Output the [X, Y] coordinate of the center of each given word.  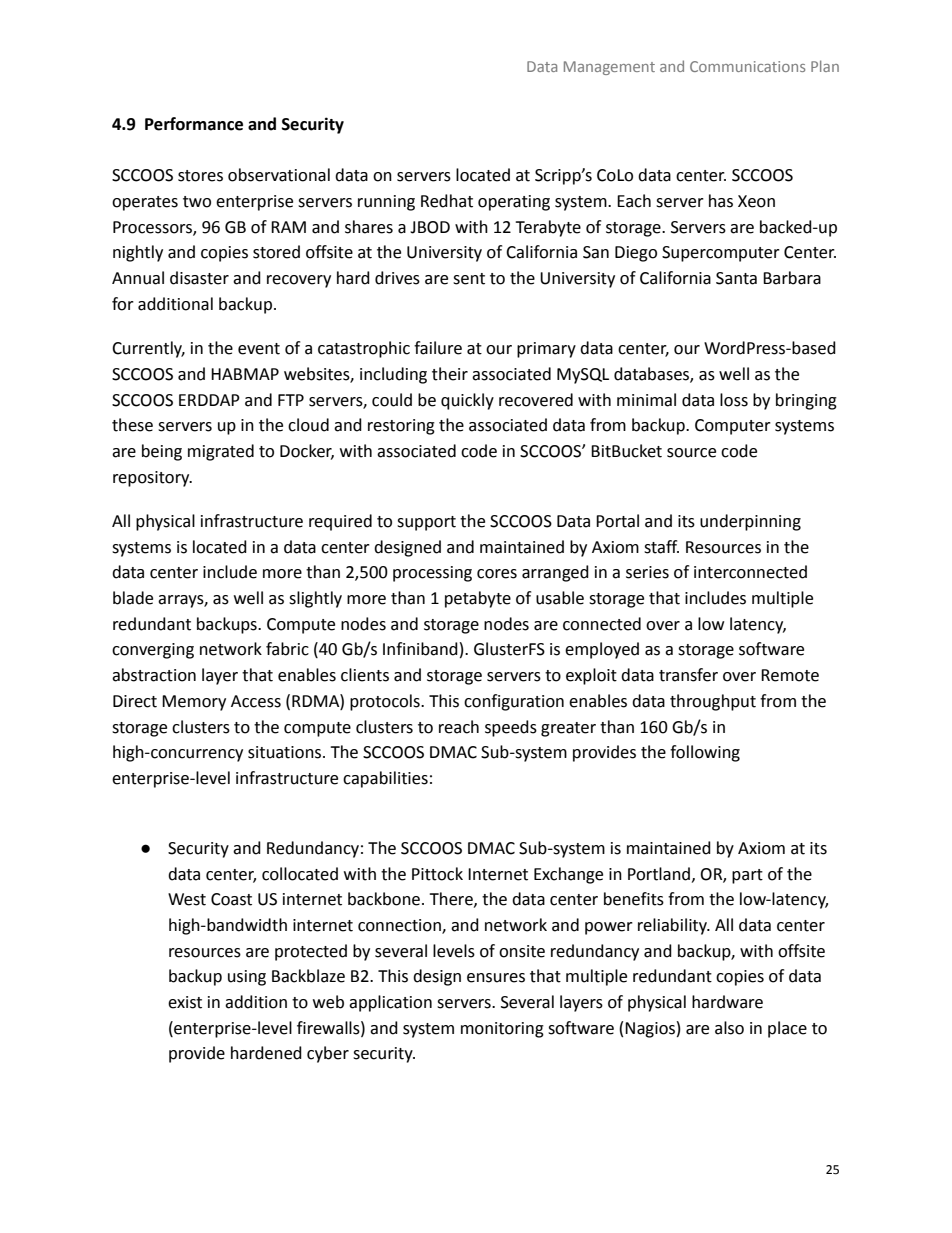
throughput [713, 702]
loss [734, 400]
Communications [747, 66]
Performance [194, 124]
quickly [467, 401]
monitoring [502, 1030]
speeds [511, 728]
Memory [194, 703]
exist [185, 1002]
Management [609, 68]
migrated [221, 452]
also [729, 1028]
